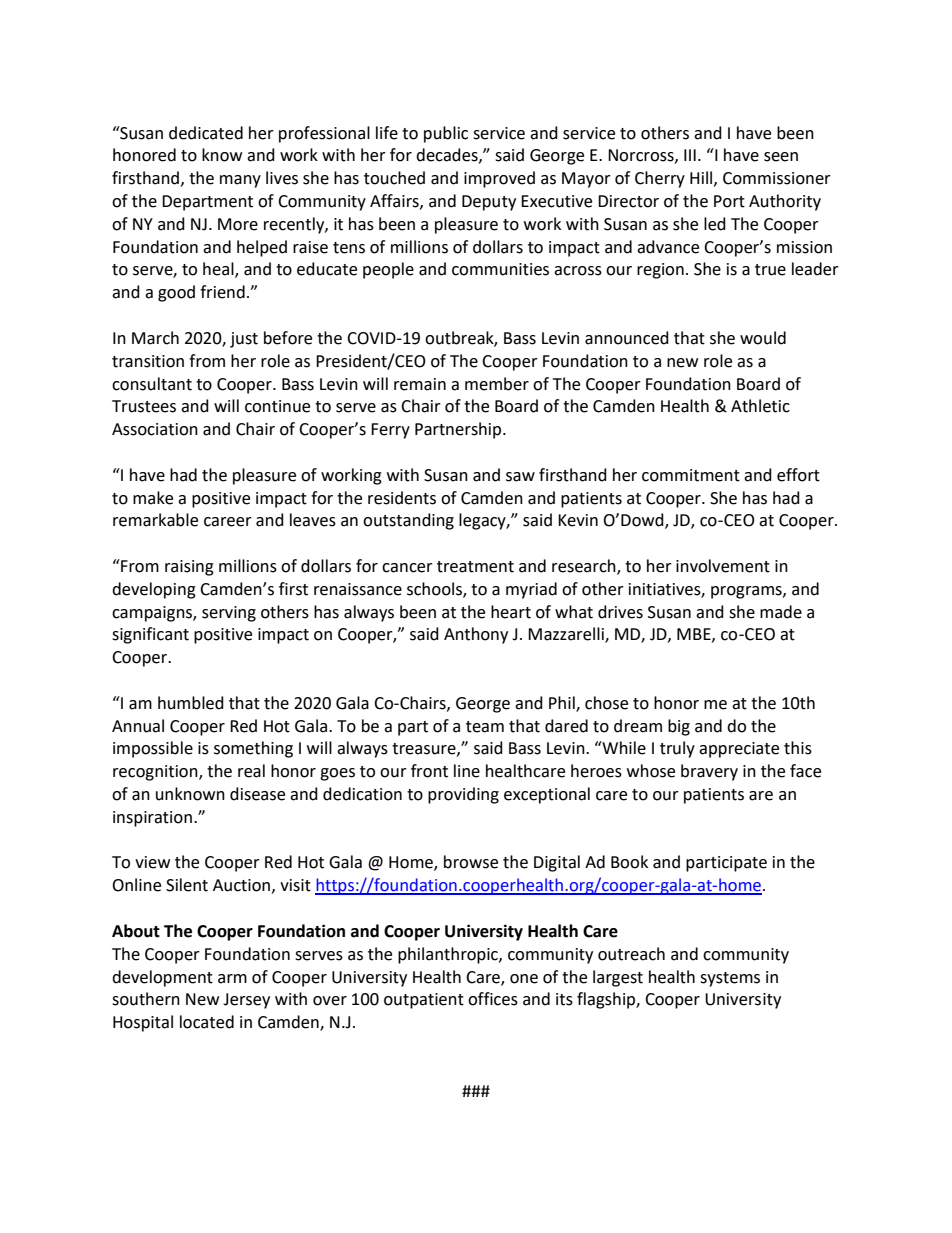 This screenshot has width=952, height=1233. I want to click on many, so click(240, 181).
